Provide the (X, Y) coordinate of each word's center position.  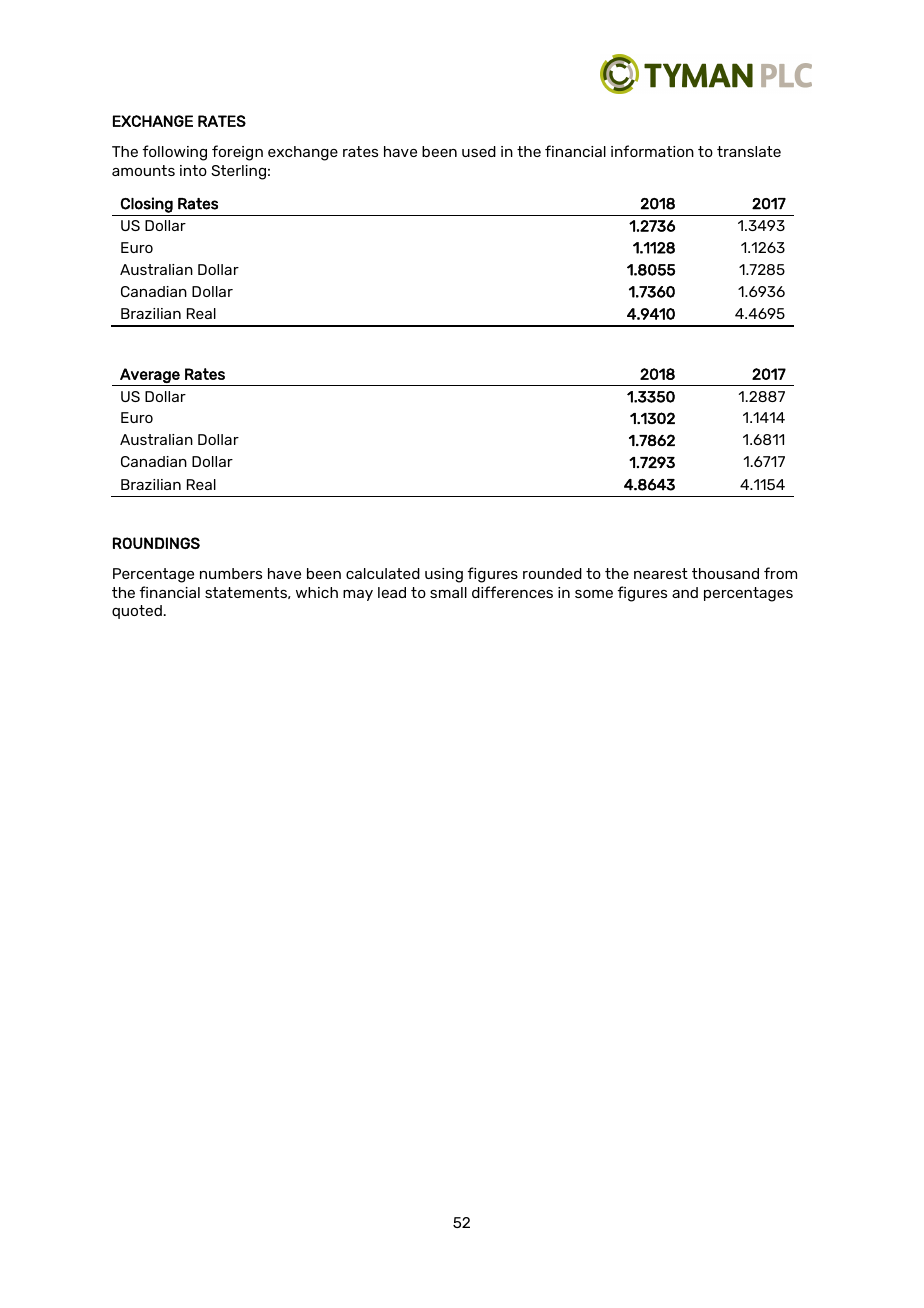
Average (150, 375)
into (193, 170)
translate (749, 151)
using (444, 575)
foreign (237, 153)
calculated (383, 573)
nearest (661, 573)
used (479, 151)
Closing (147, 205)
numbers (231, 573)
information (652, 151)
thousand (725, 573)
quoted (137, 612)
